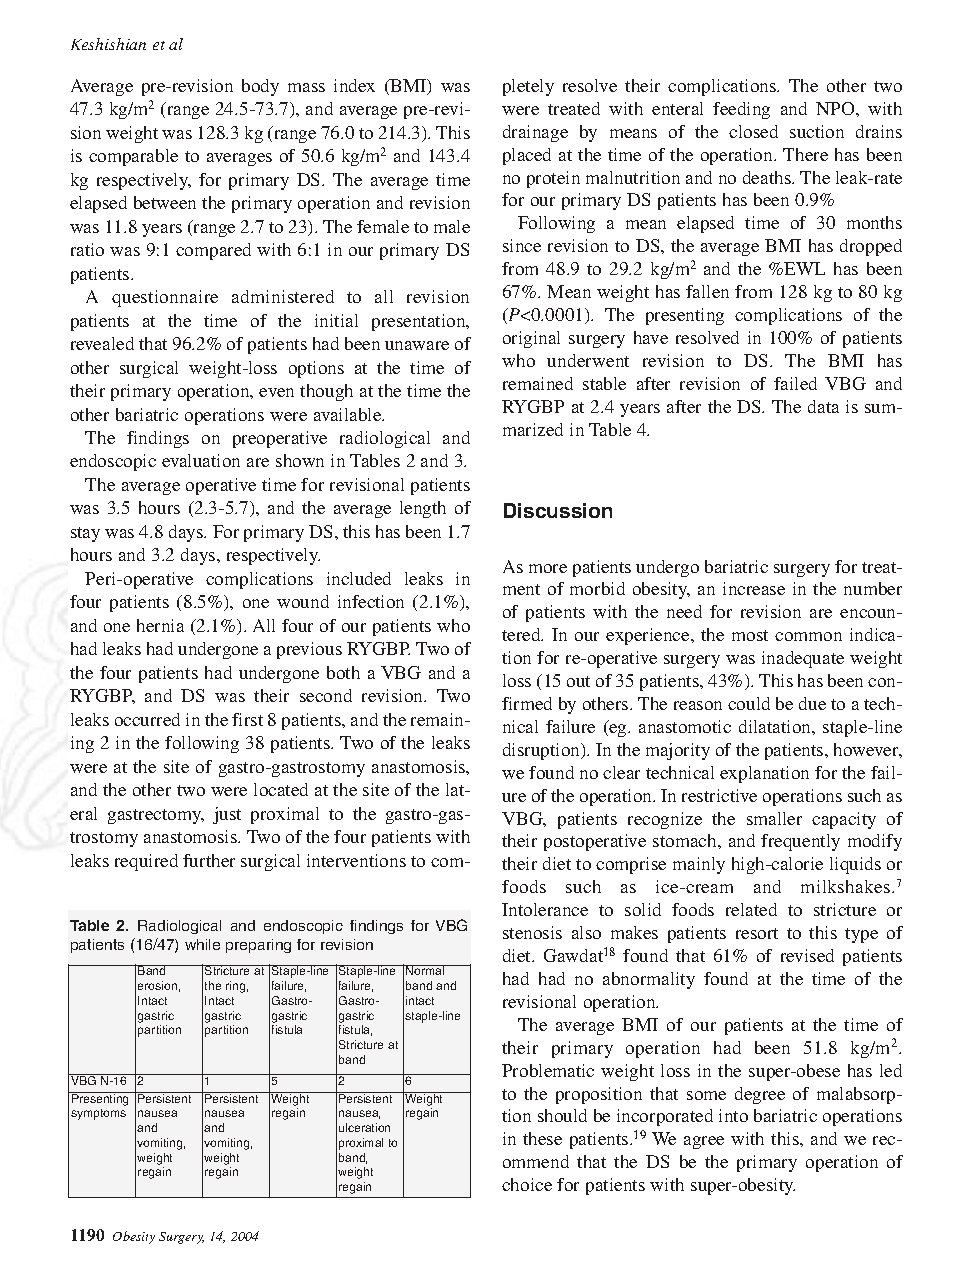 The image size is (973, 1280). What do you see at coordinates (423, 509) in the screenshot?
I see `length` at bounding box center [423, 509].
